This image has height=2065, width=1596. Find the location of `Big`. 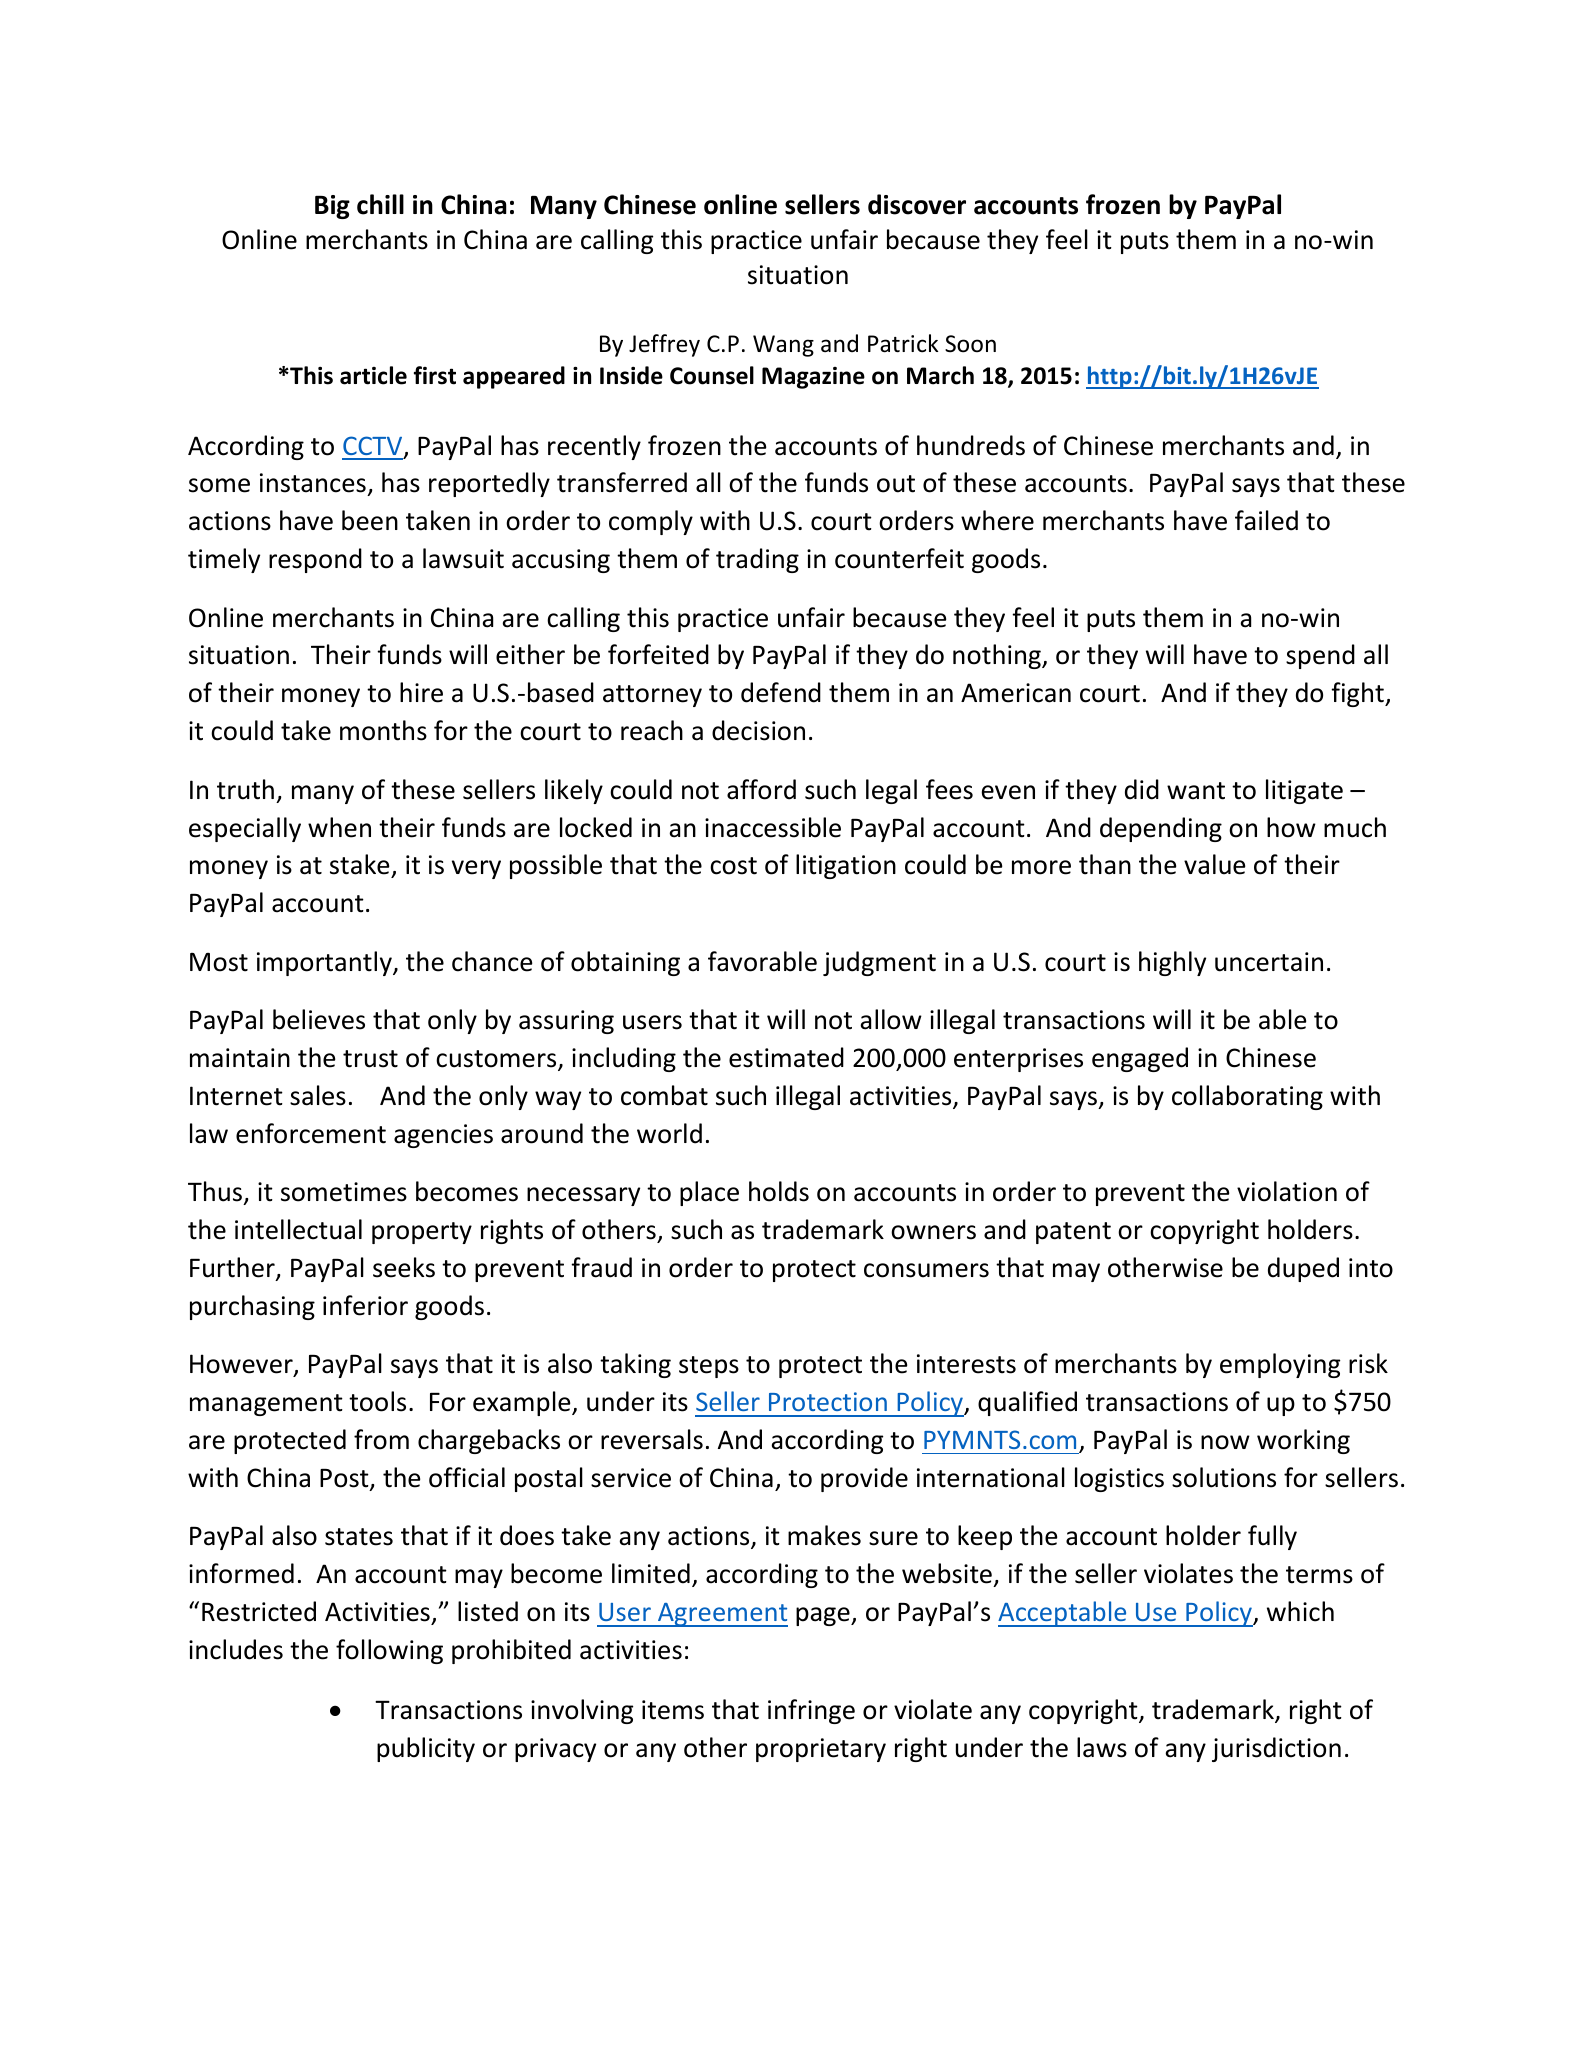

Big is located at coordinates (332, 207).
